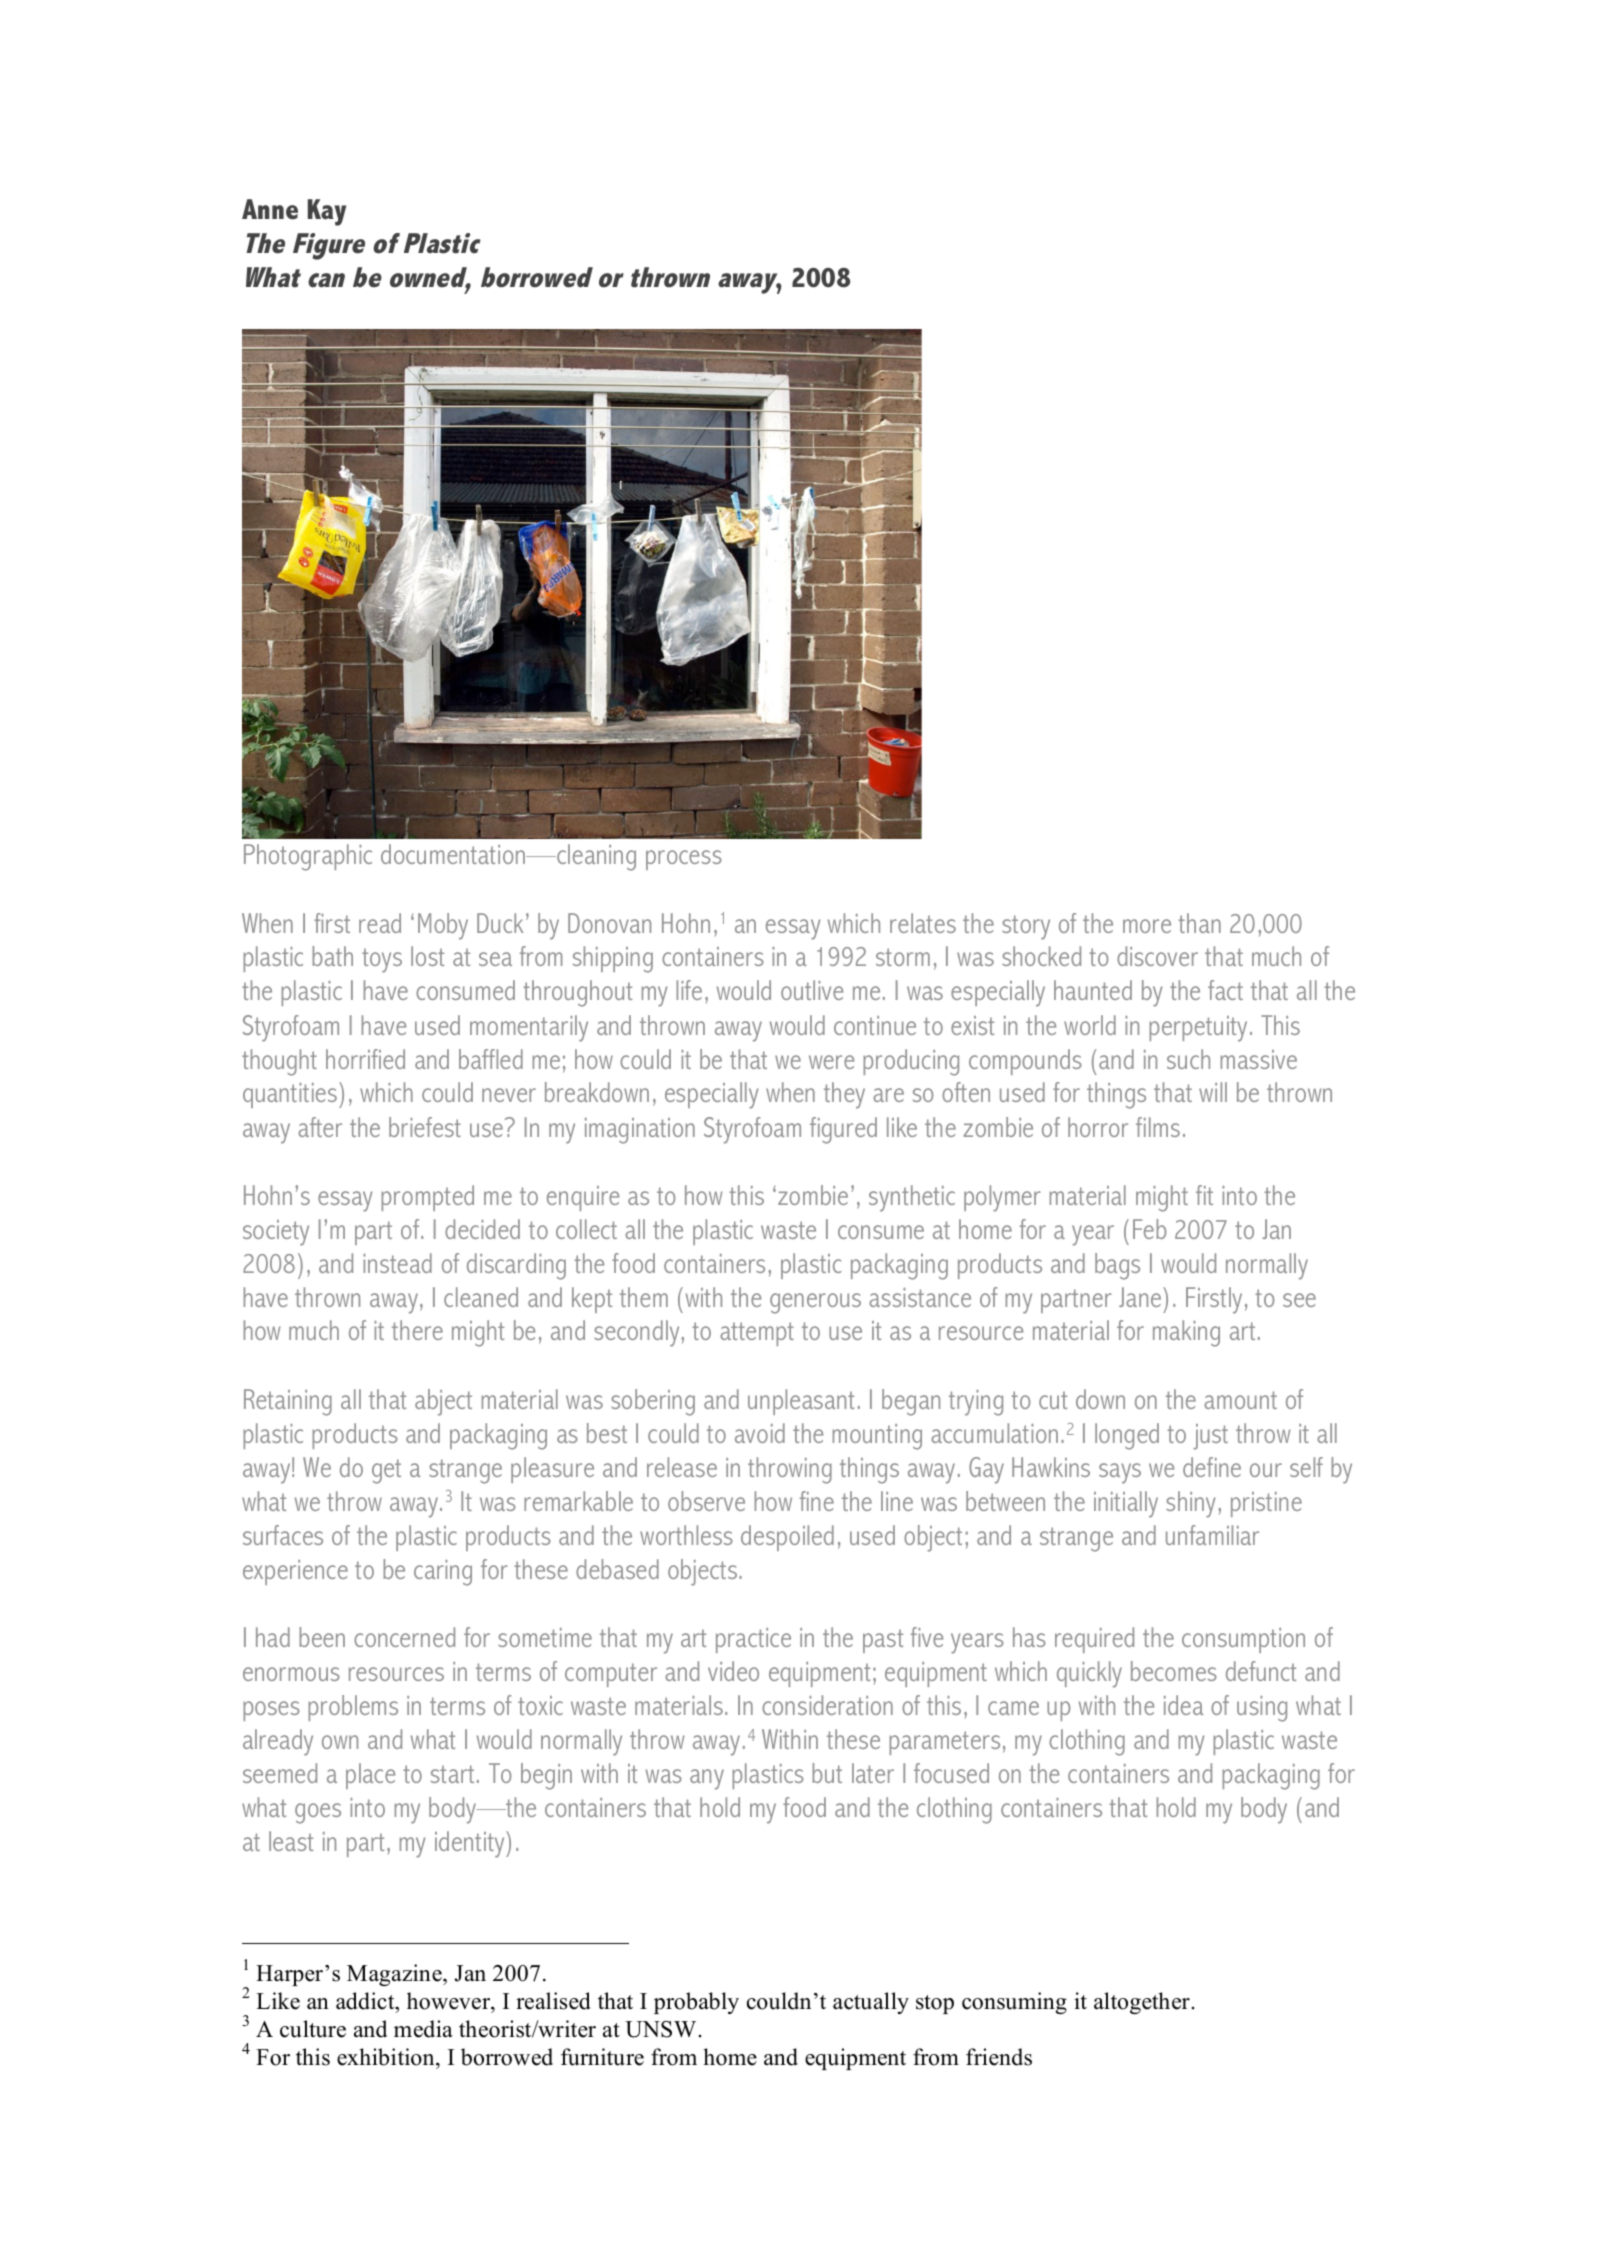  What do you see at coordinates (753, 1640) in the page?
I see `practice` at bounding box center [753, 1640].
